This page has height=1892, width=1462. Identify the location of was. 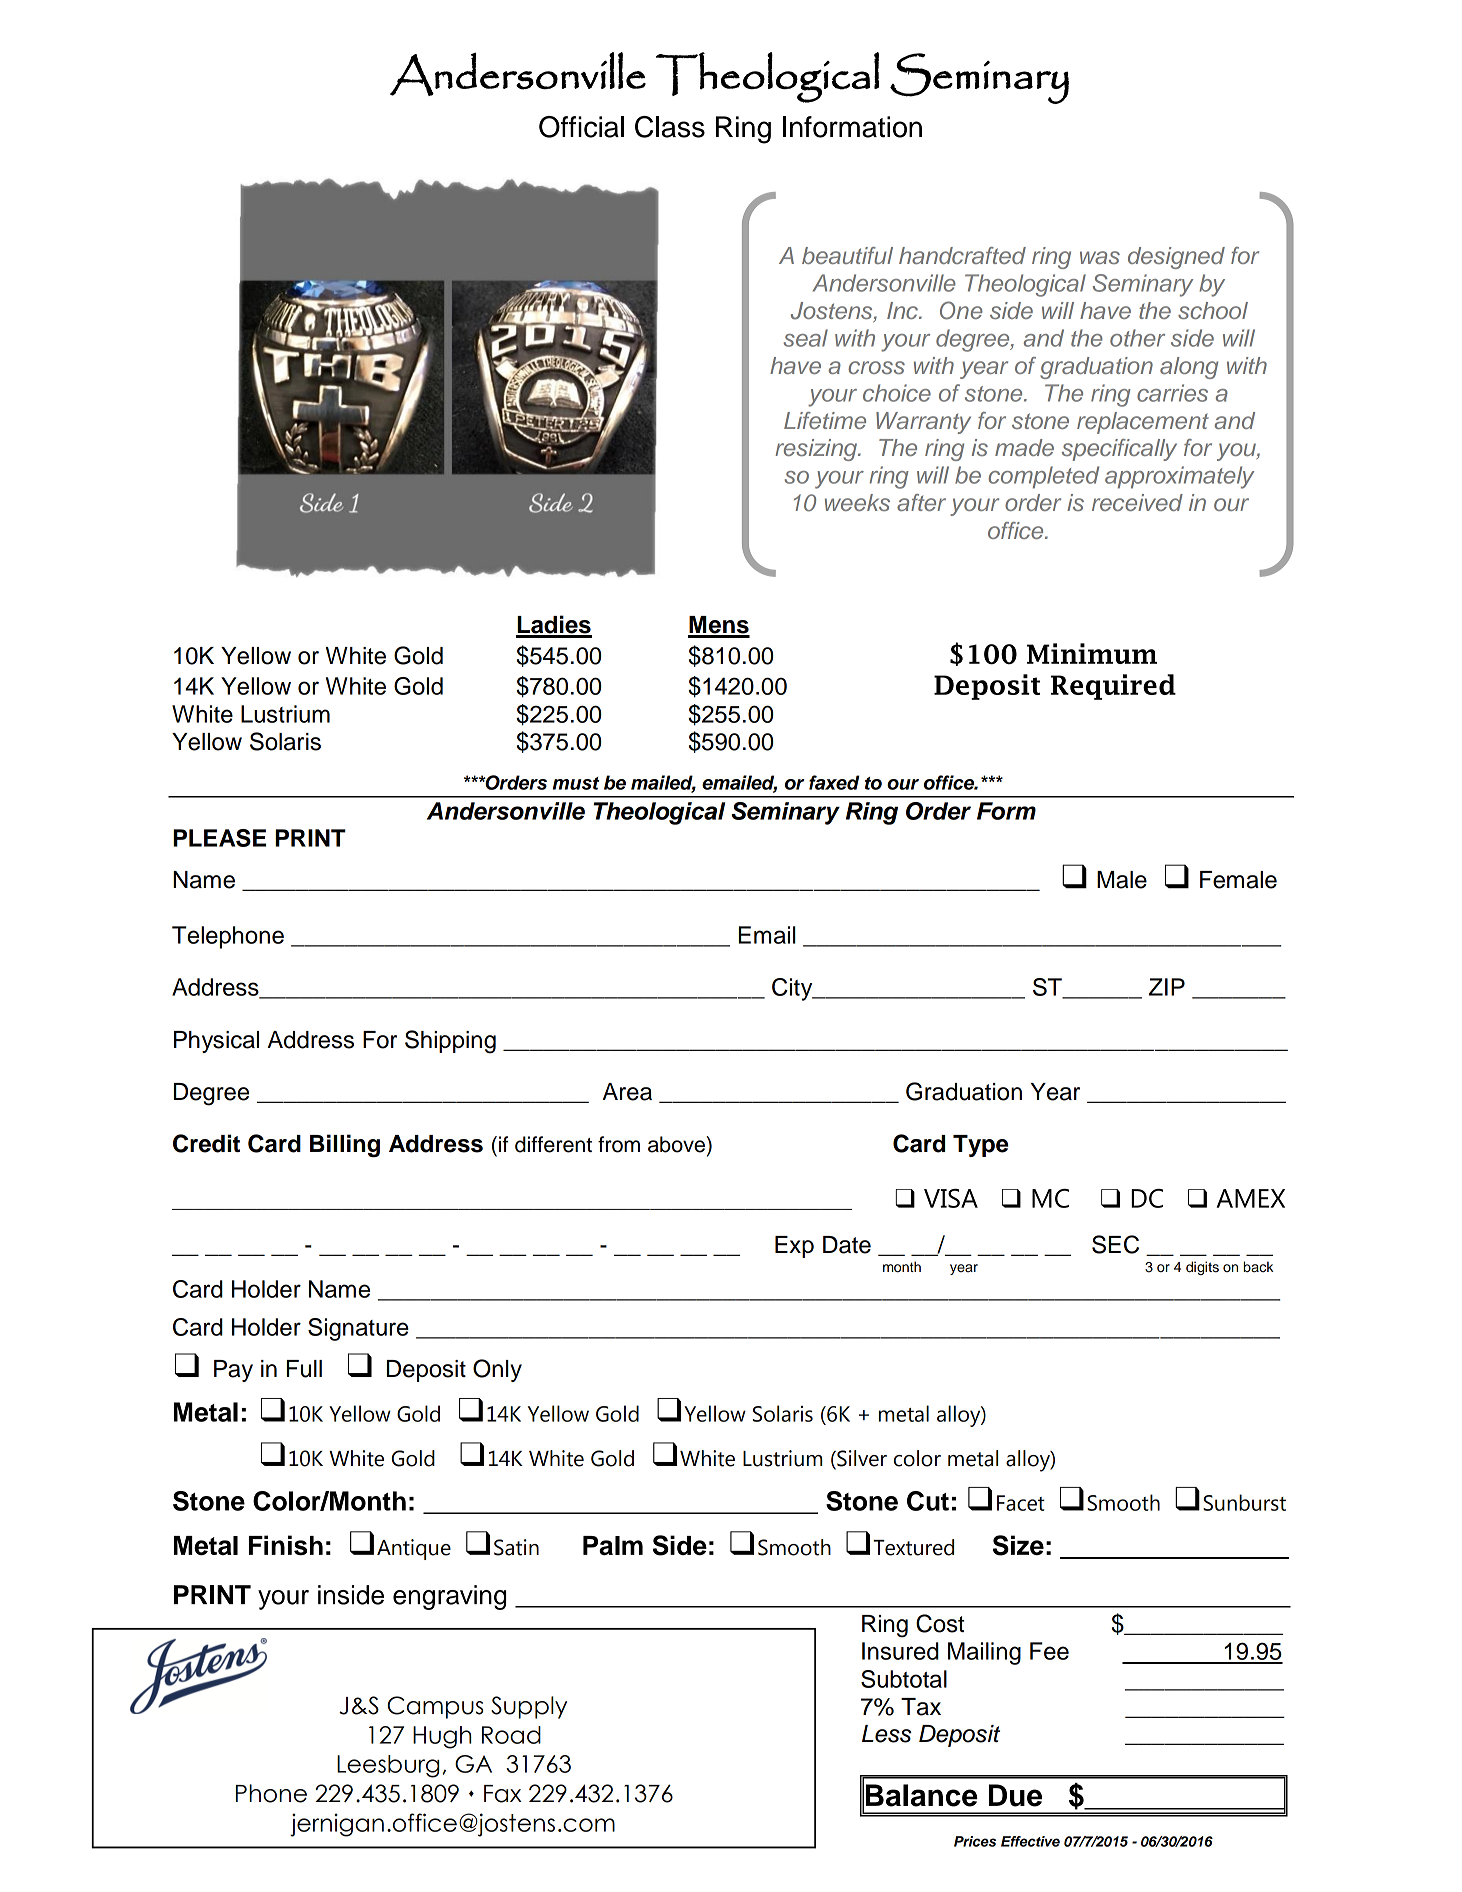
(1100, 257).
